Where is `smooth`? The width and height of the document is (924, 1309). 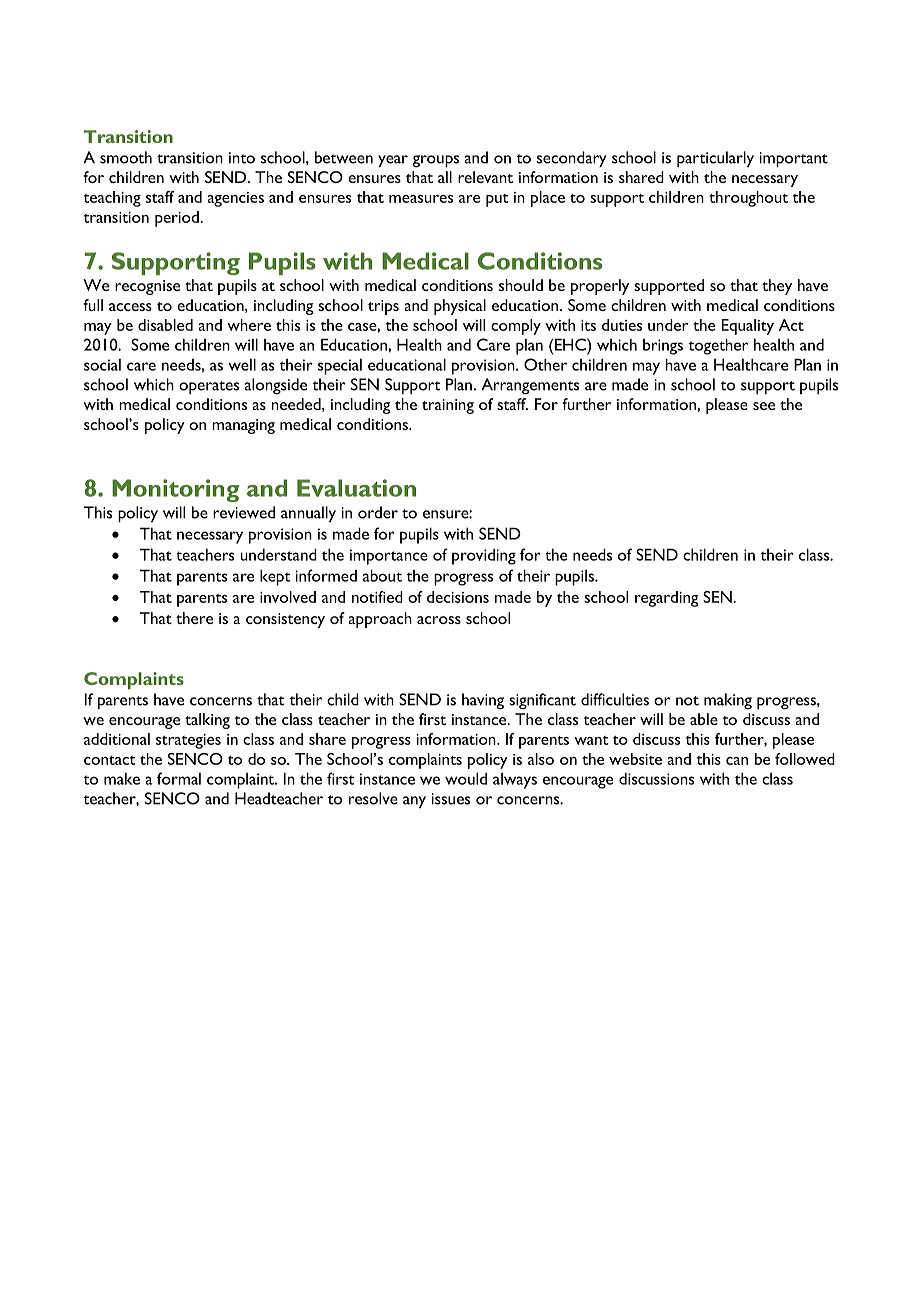
smooth is located at coordinates (126, 157).
